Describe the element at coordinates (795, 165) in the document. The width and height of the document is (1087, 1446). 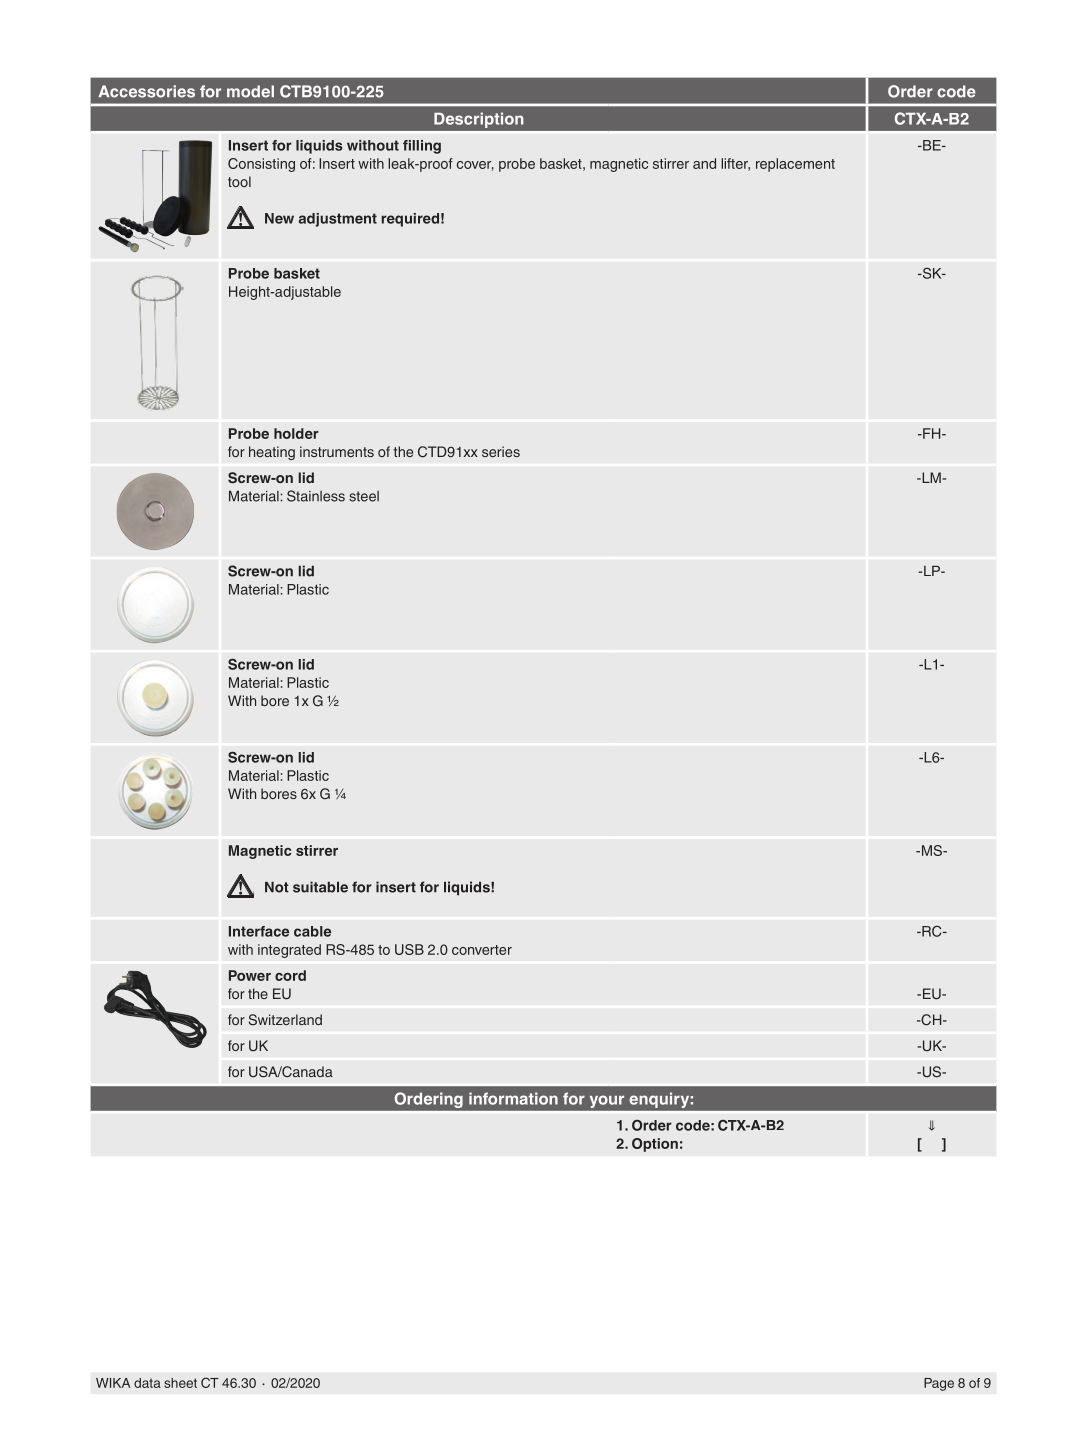
I see `replacement` at that location.
